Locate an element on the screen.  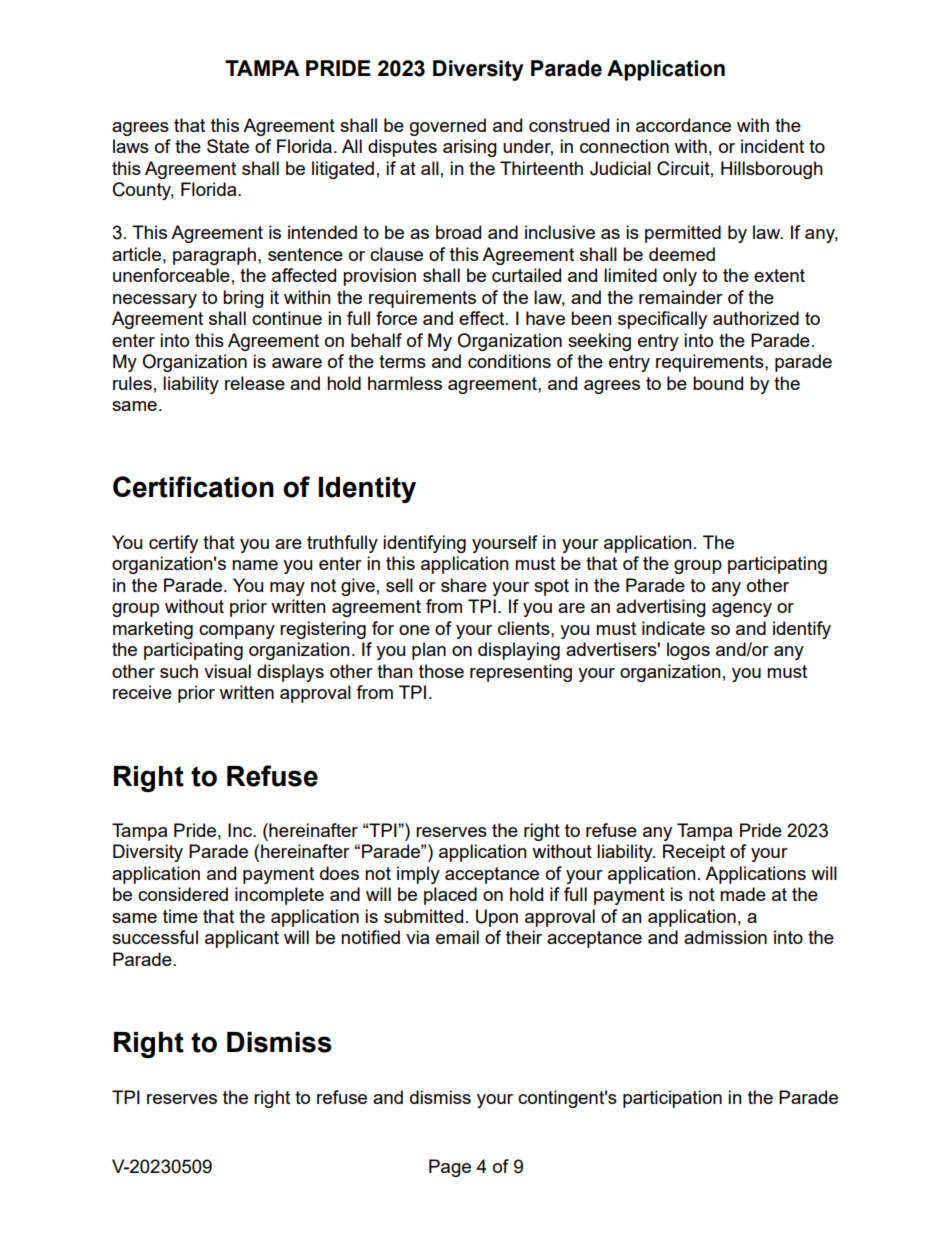
considered is located at coordinates (183, 894).
